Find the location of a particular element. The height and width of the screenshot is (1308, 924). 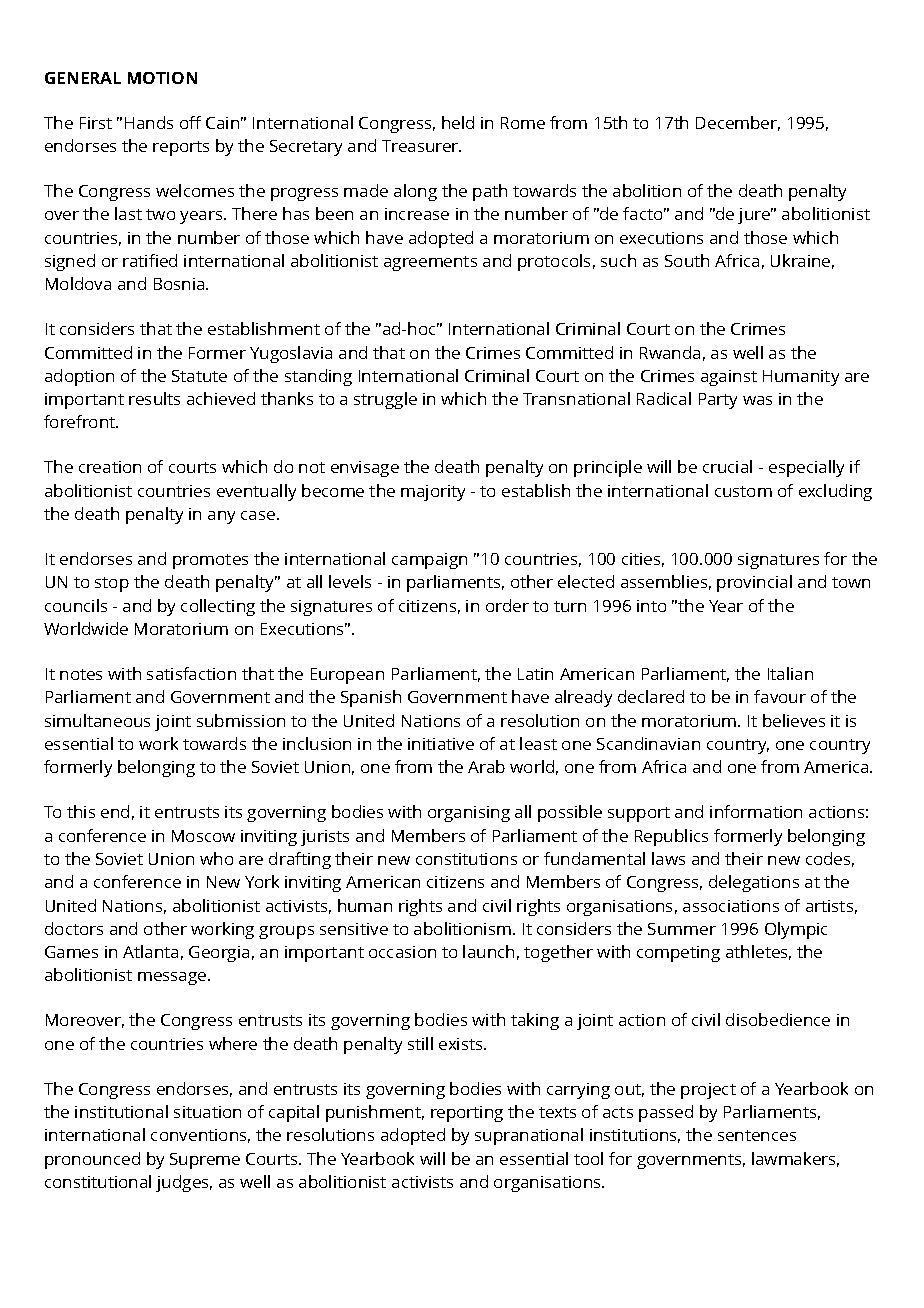

struggle is located at coordinates (385, 400).
